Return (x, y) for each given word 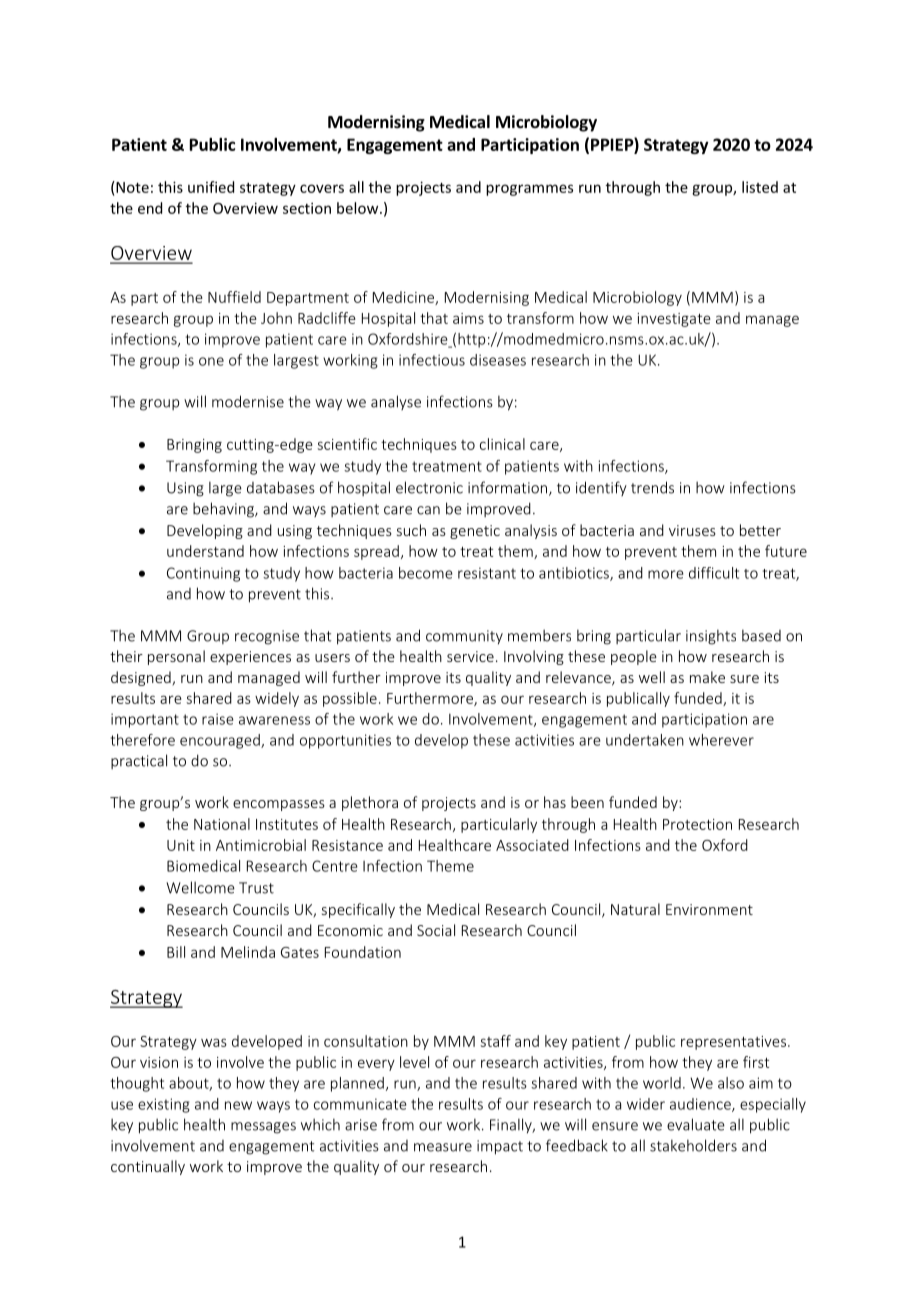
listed (760, 187)
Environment (709, 909)
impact (500, 1147)
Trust (256, 888)
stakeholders (693, 1145)
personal (176, 657)
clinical (502, 444)
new (238, 1105)
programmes (529, 190)
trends (652, 487)
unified (211, 187)
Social (436, 930)
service (470, 656)
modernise (248, 401)
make (707, 677)
